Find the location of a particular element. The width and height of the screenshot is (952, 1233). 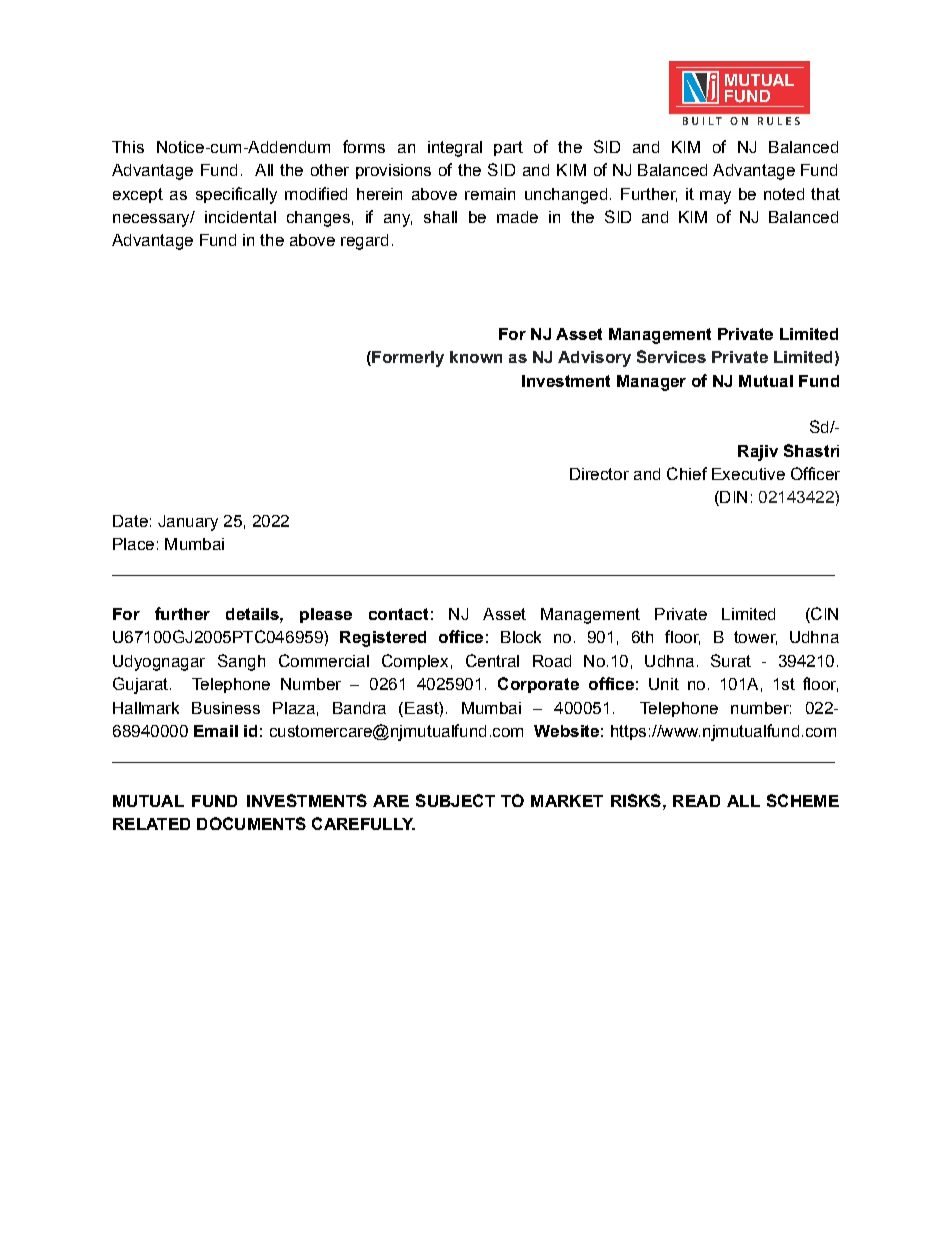

Services is located at coordinates (671, 356).
